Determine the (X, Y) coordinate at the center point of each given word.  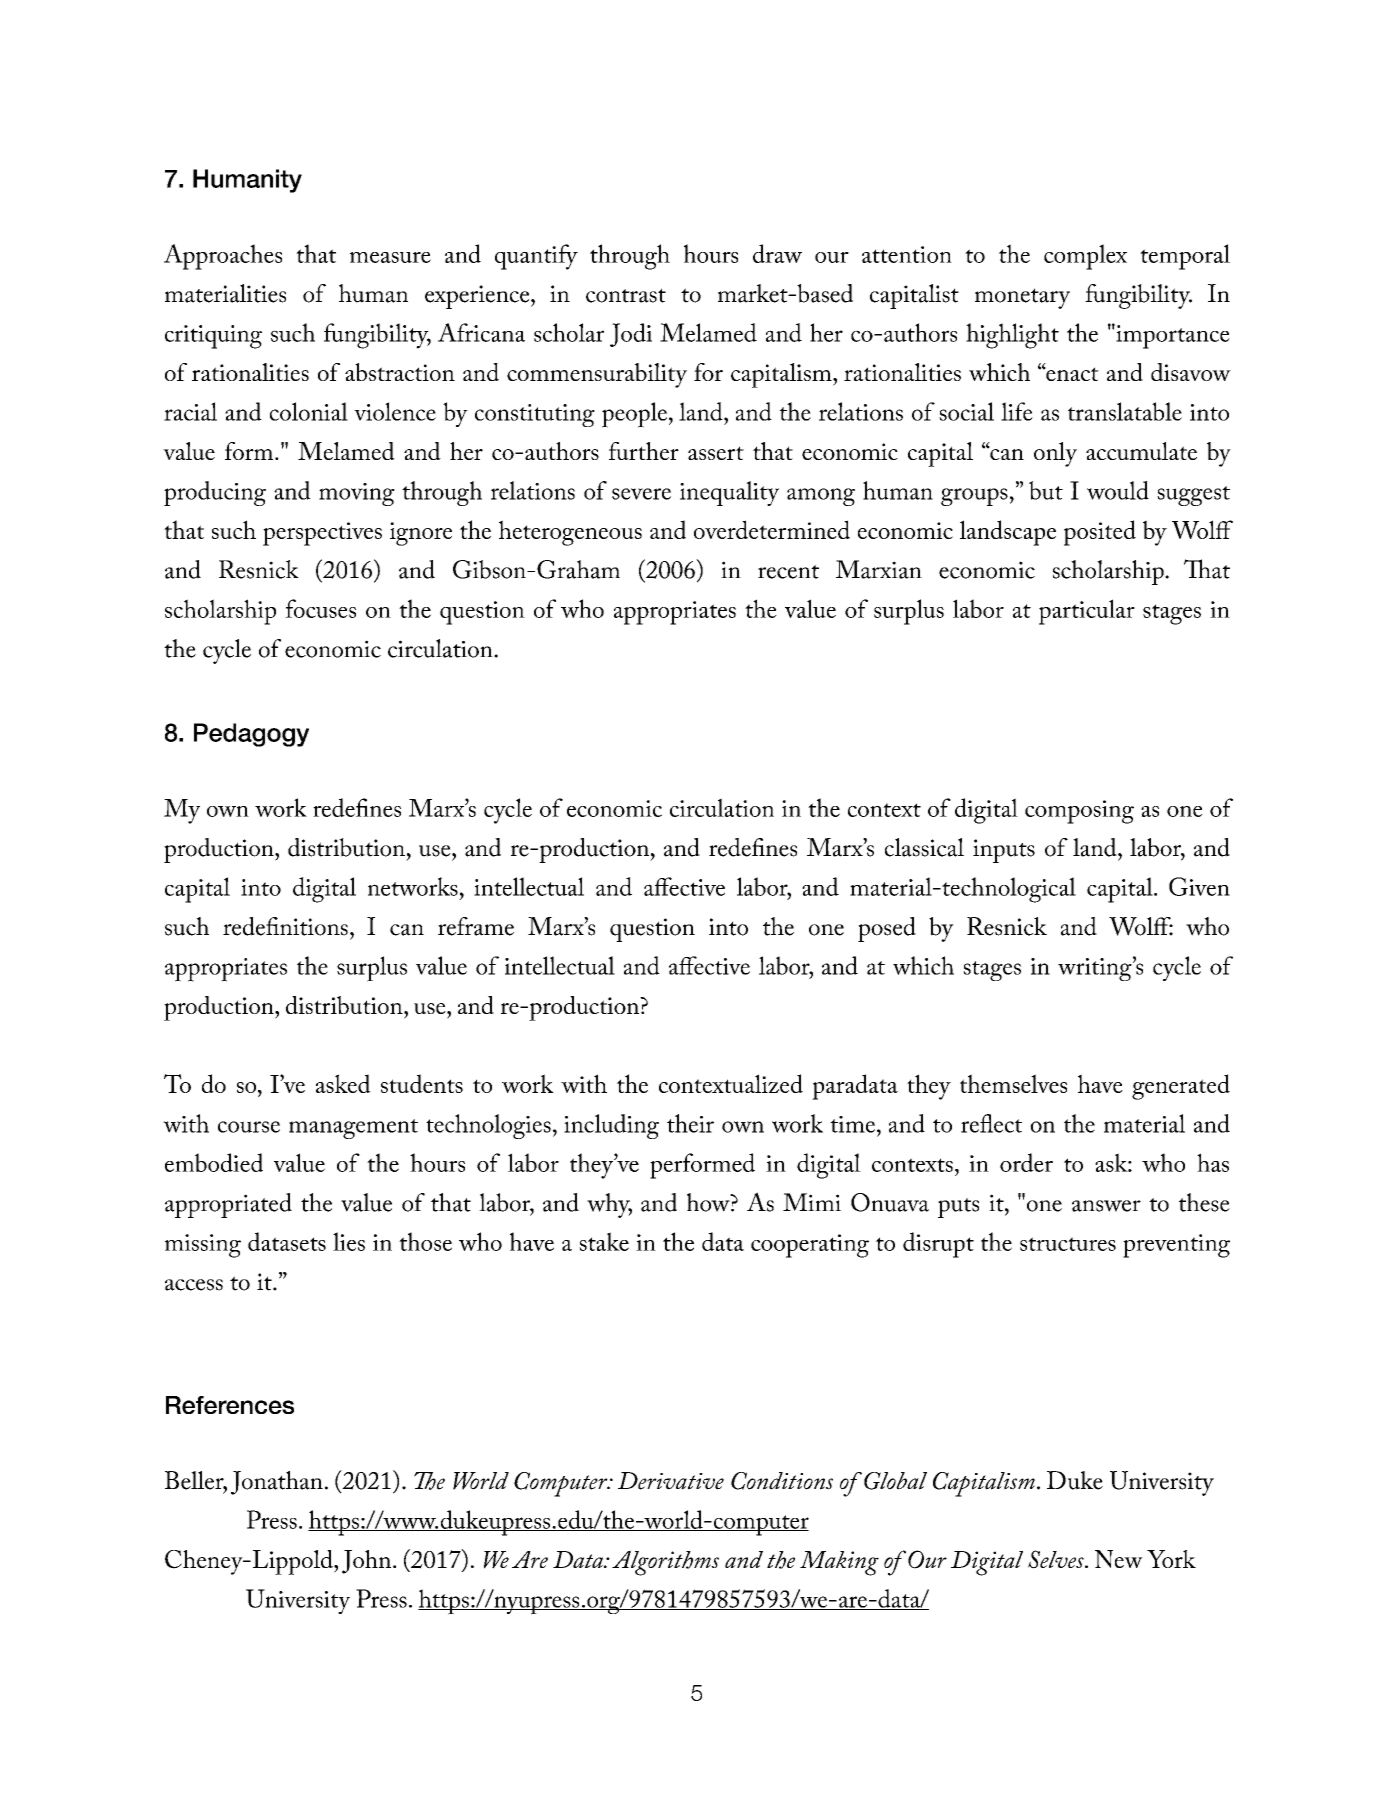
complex (1085, 257)
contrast (626, 295)
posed (887, 929)
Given (1199, 886)
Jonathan (277, 1483)
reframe (476, 926)
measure (390, 257)
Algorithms (665, 1563)
